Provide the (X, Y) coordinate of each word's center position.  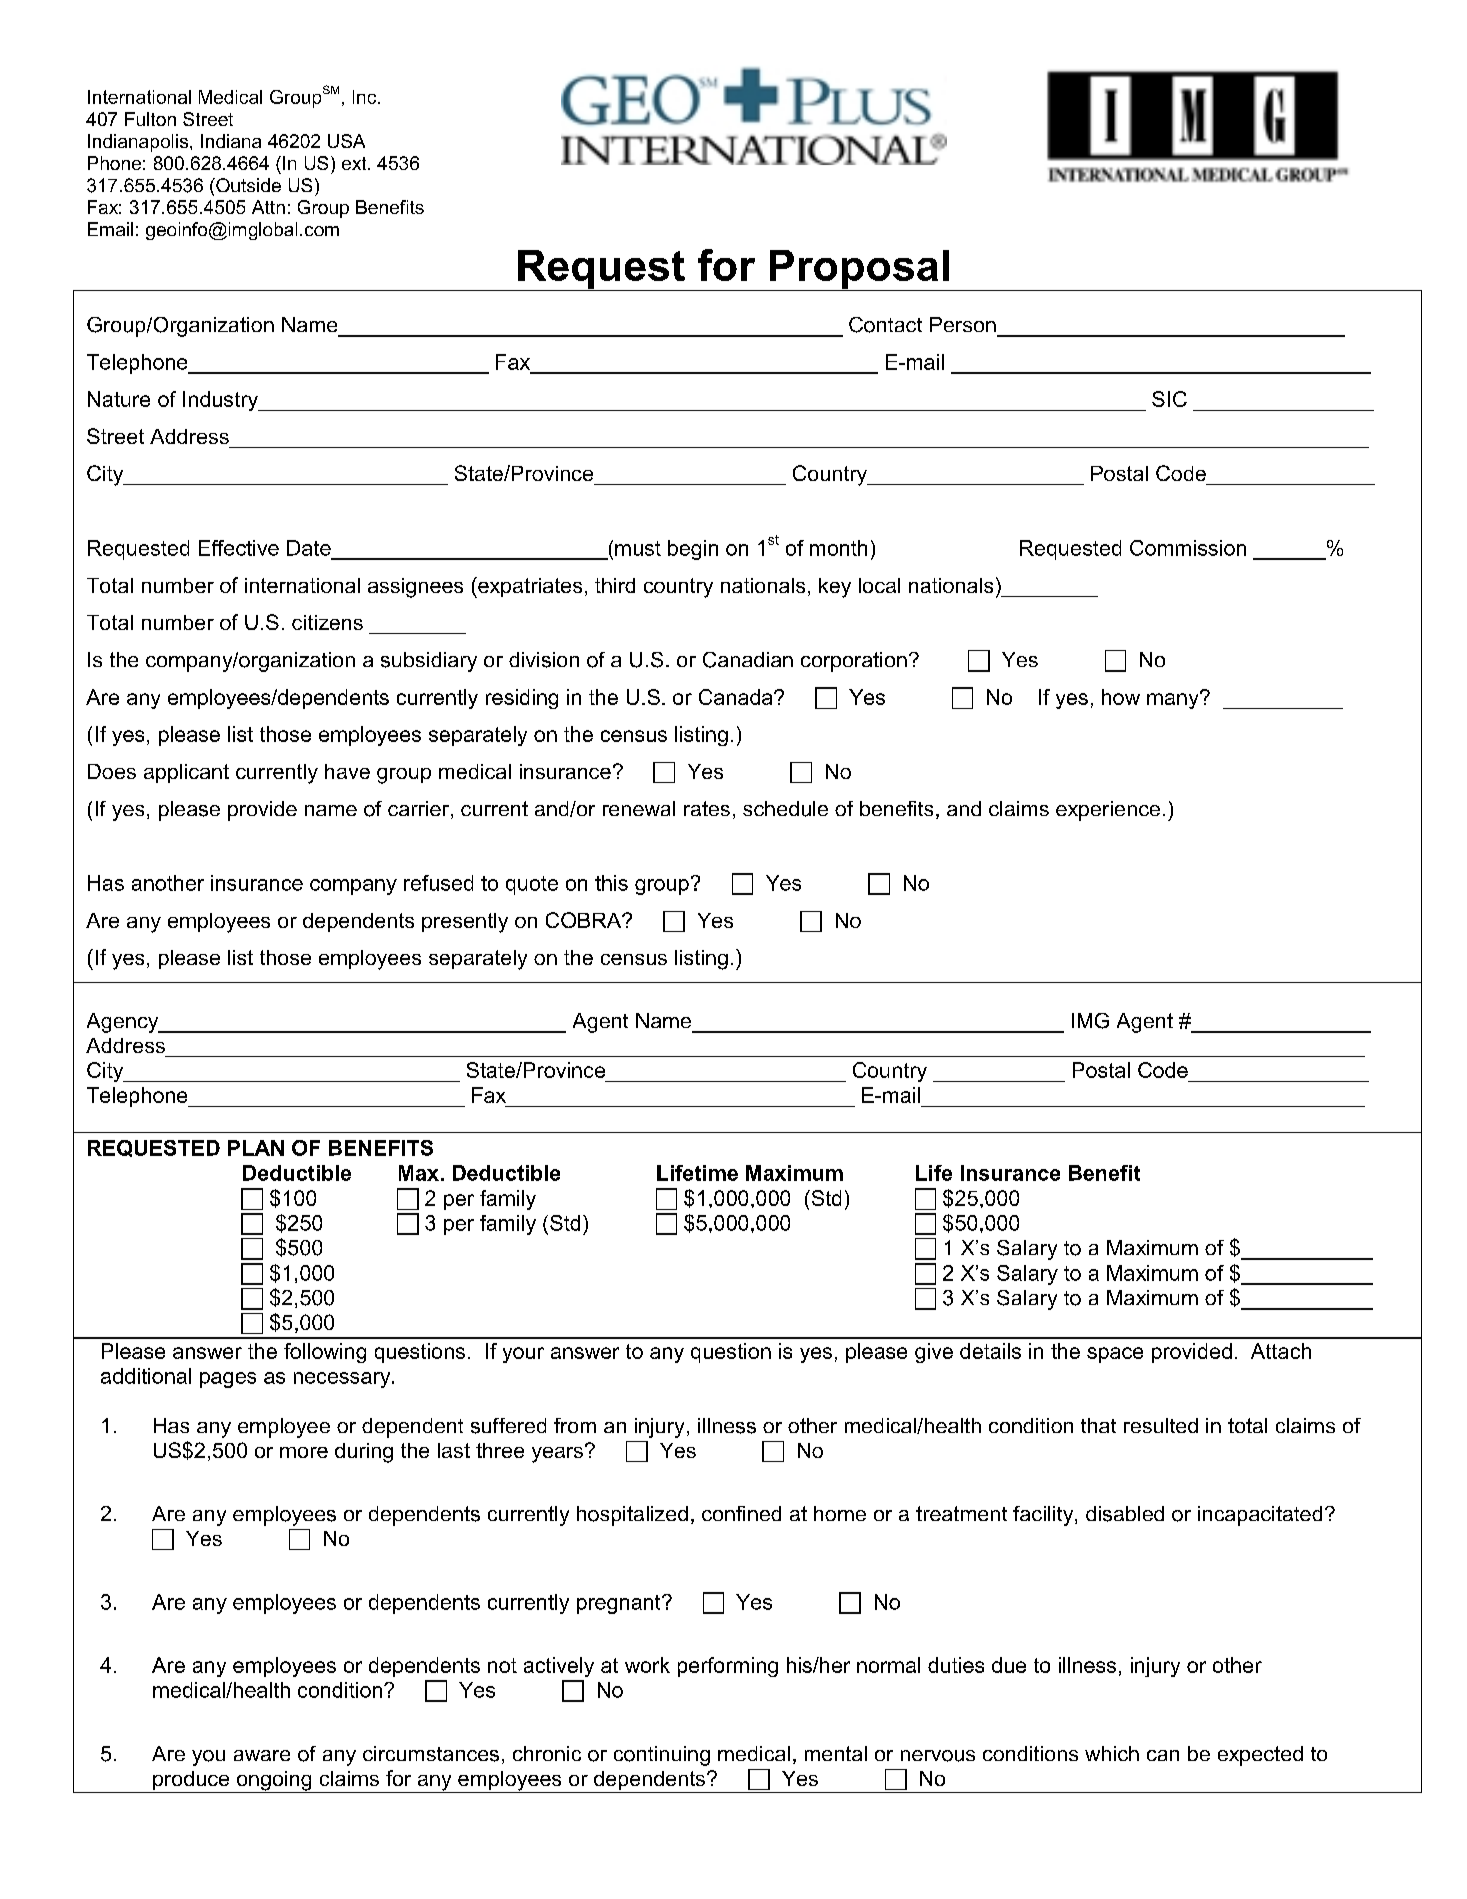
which (1112, 1753)
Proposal (859, 270)
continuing (662, 1756)
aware (262, 1755)
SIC (1169, 399)
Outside (247, 185)
